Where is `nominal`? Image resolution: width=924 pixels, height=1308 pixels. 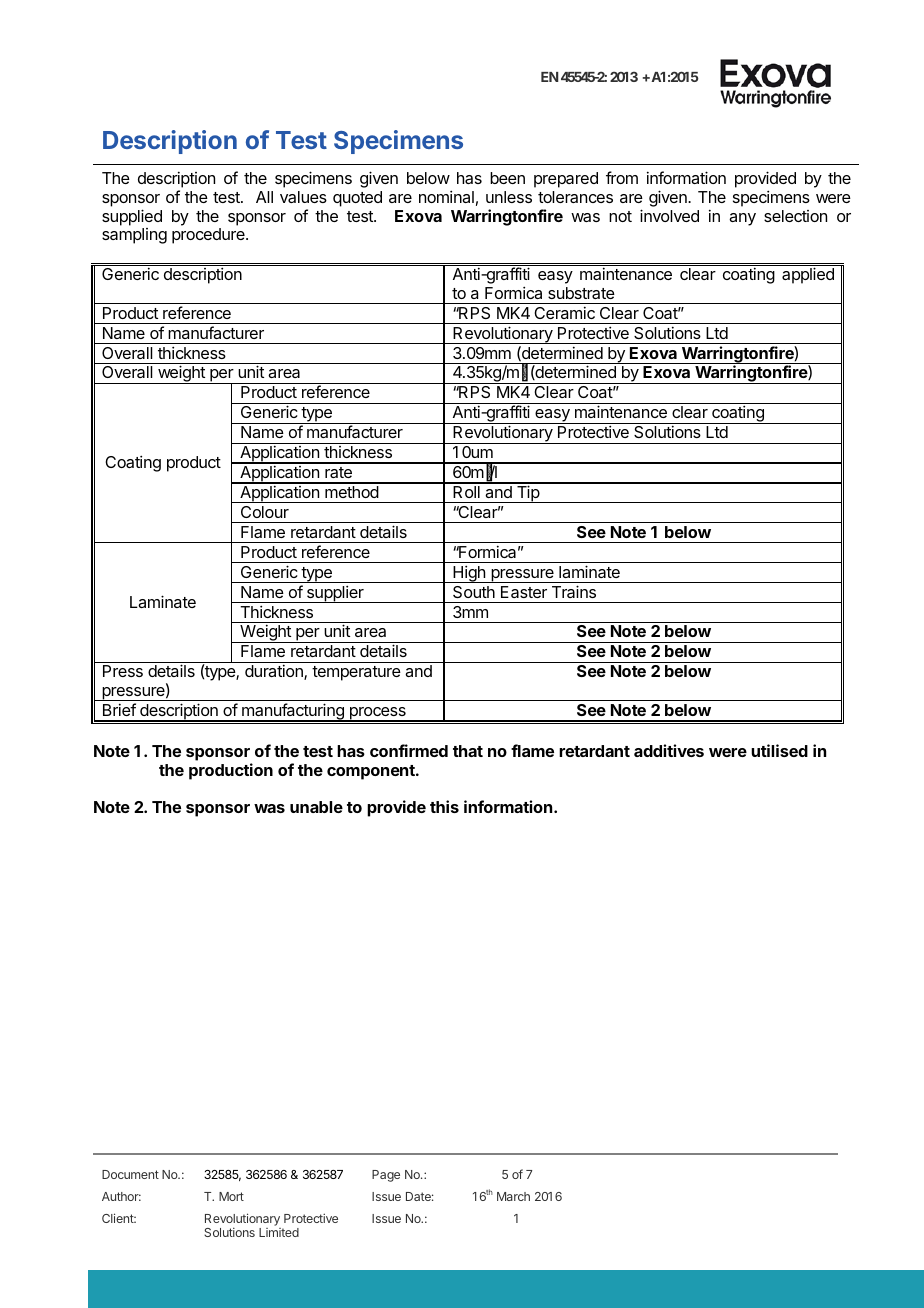
nominal is located at coordinates (446, 196).
